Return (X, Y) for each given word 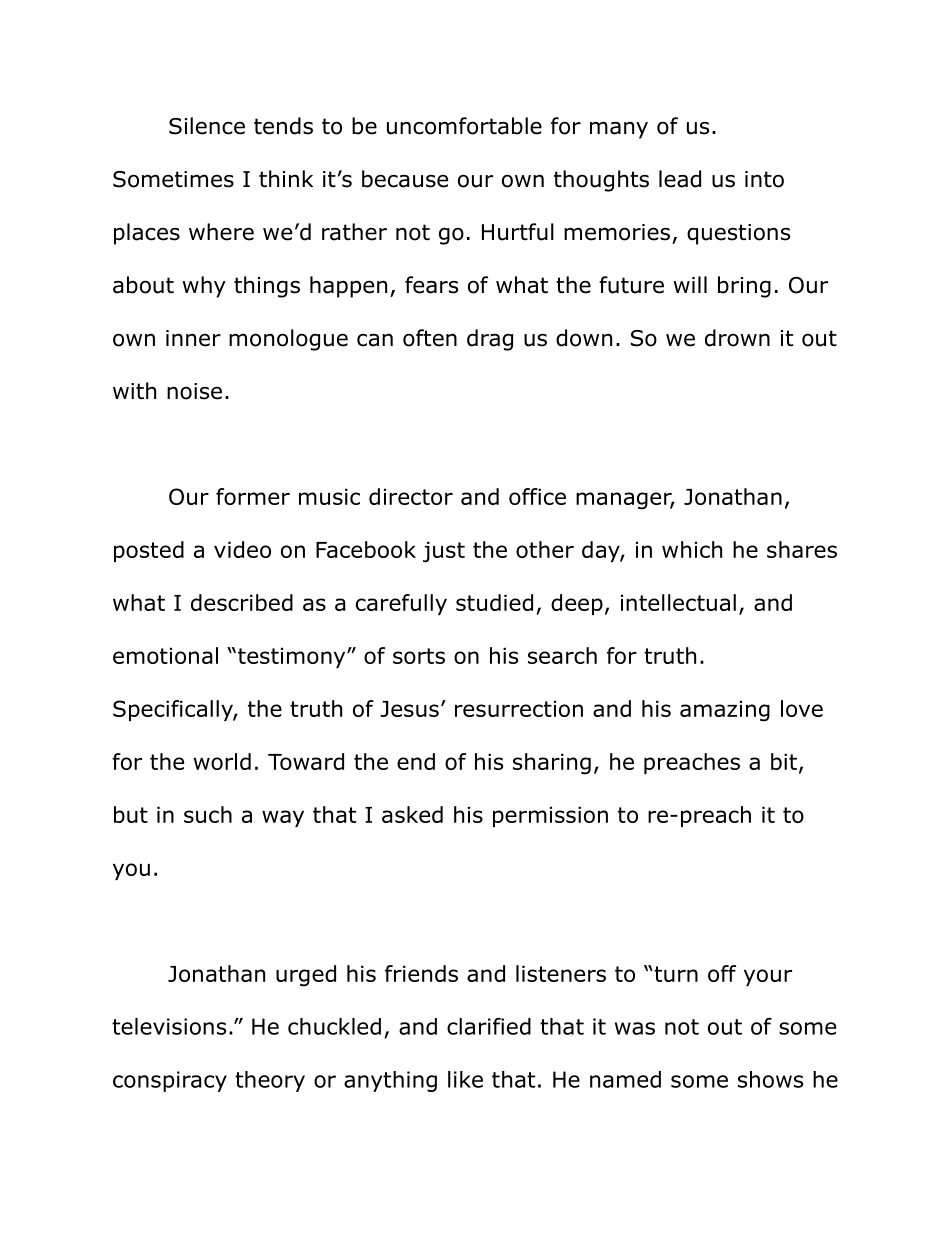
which (692, 549)
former (253, 496)
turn (675, 974)
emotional (165, 655)
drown (737, 338)
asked (412, 814)
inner (193, 338)
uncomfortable (464, 126)
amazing (725, 711)
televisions (169, 1026)
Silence (207, 126)
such (208, 814)
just (444, 552)
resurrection (519, 708)
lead (680, 179)
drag (490, 340)
